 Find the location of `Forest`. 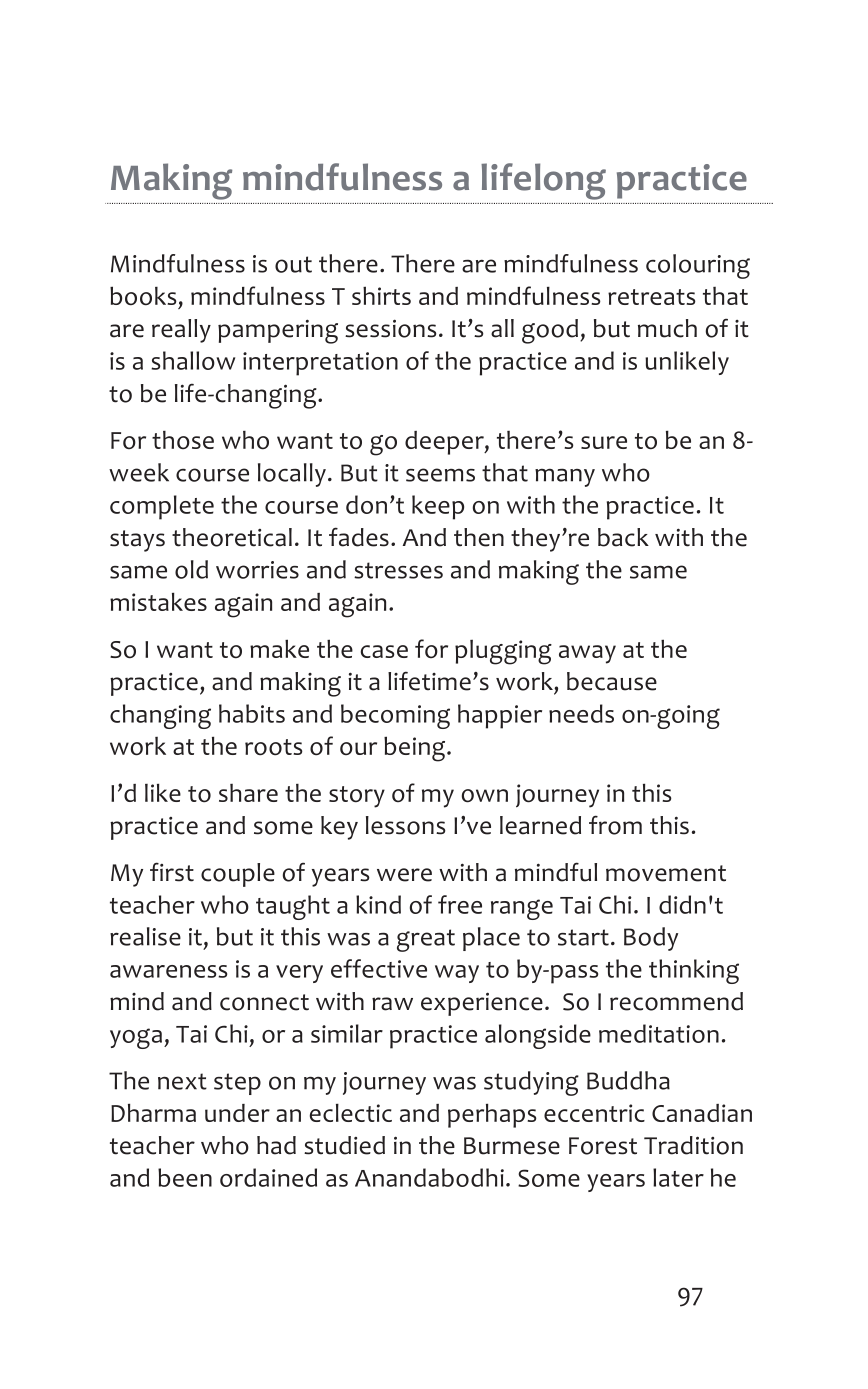

Forest is located at coordinates (603, 1146).
